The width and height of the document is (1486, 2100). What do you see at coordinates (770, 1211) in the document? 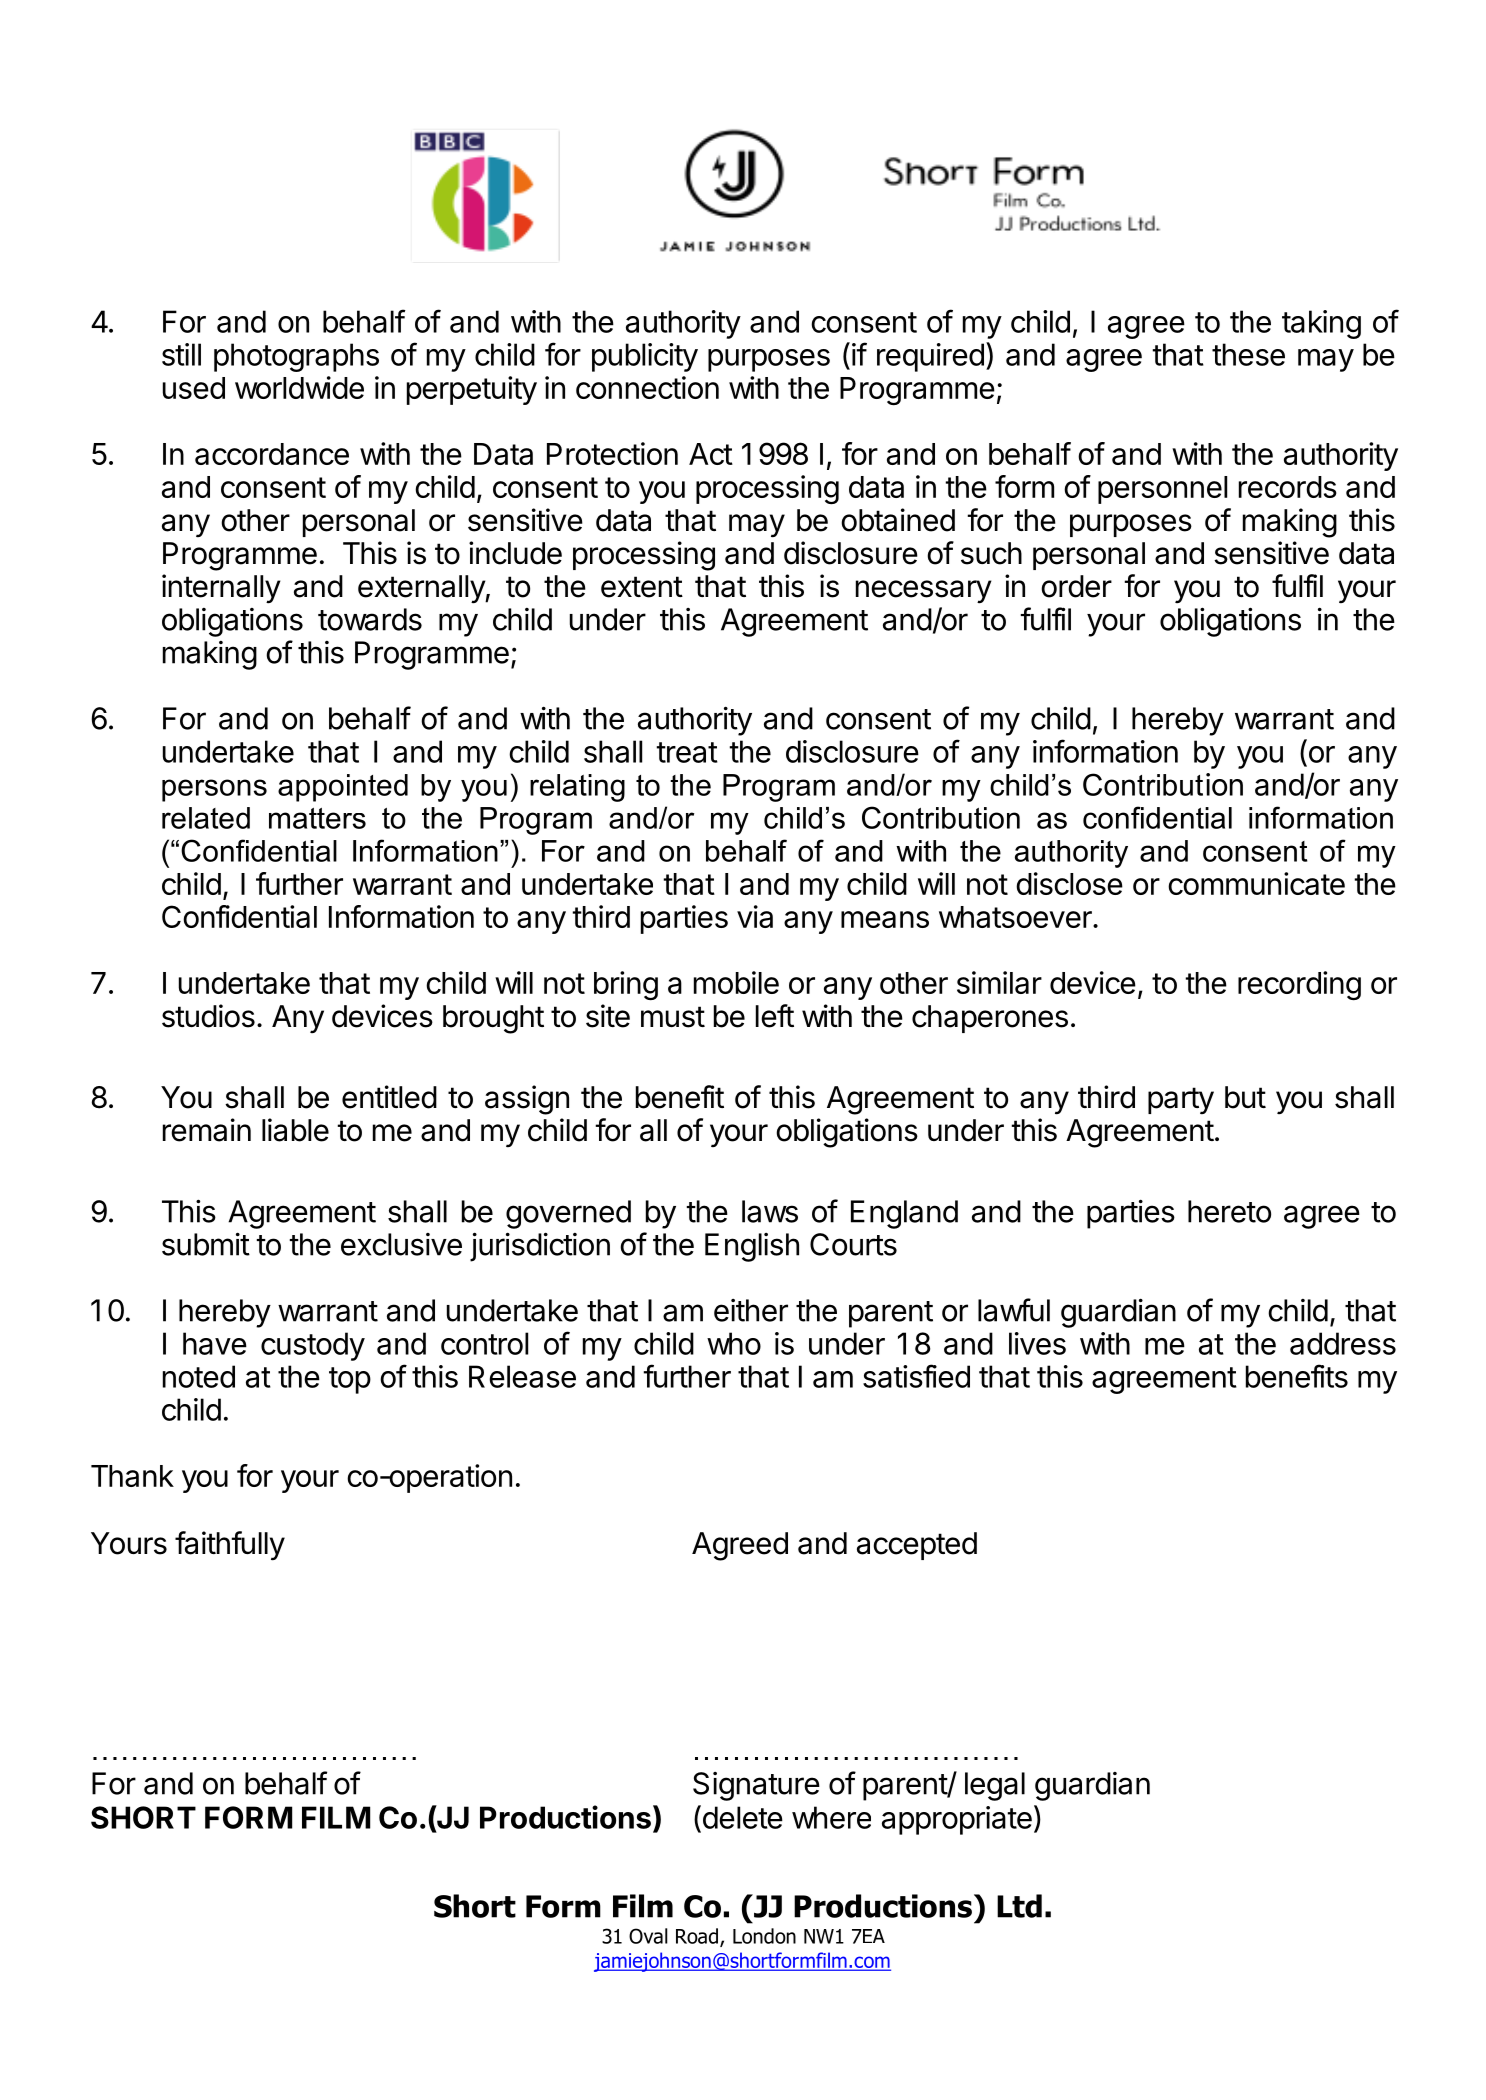
I see `laws` at bounding box center [770, 1211].
